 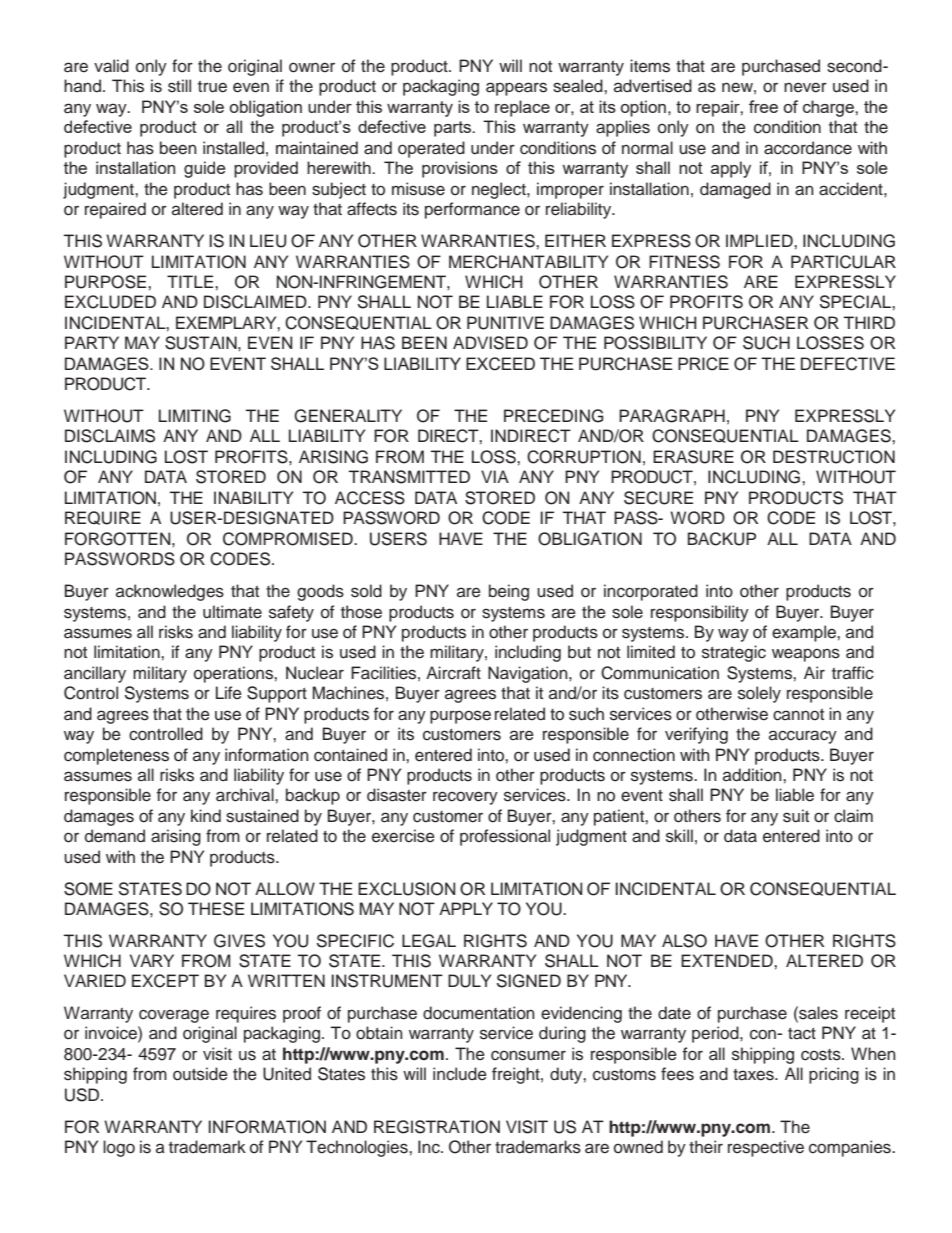 What do you see at coordinates (805, 633) in the screenshot?
I see `example` at bounding box center [805, 633].
